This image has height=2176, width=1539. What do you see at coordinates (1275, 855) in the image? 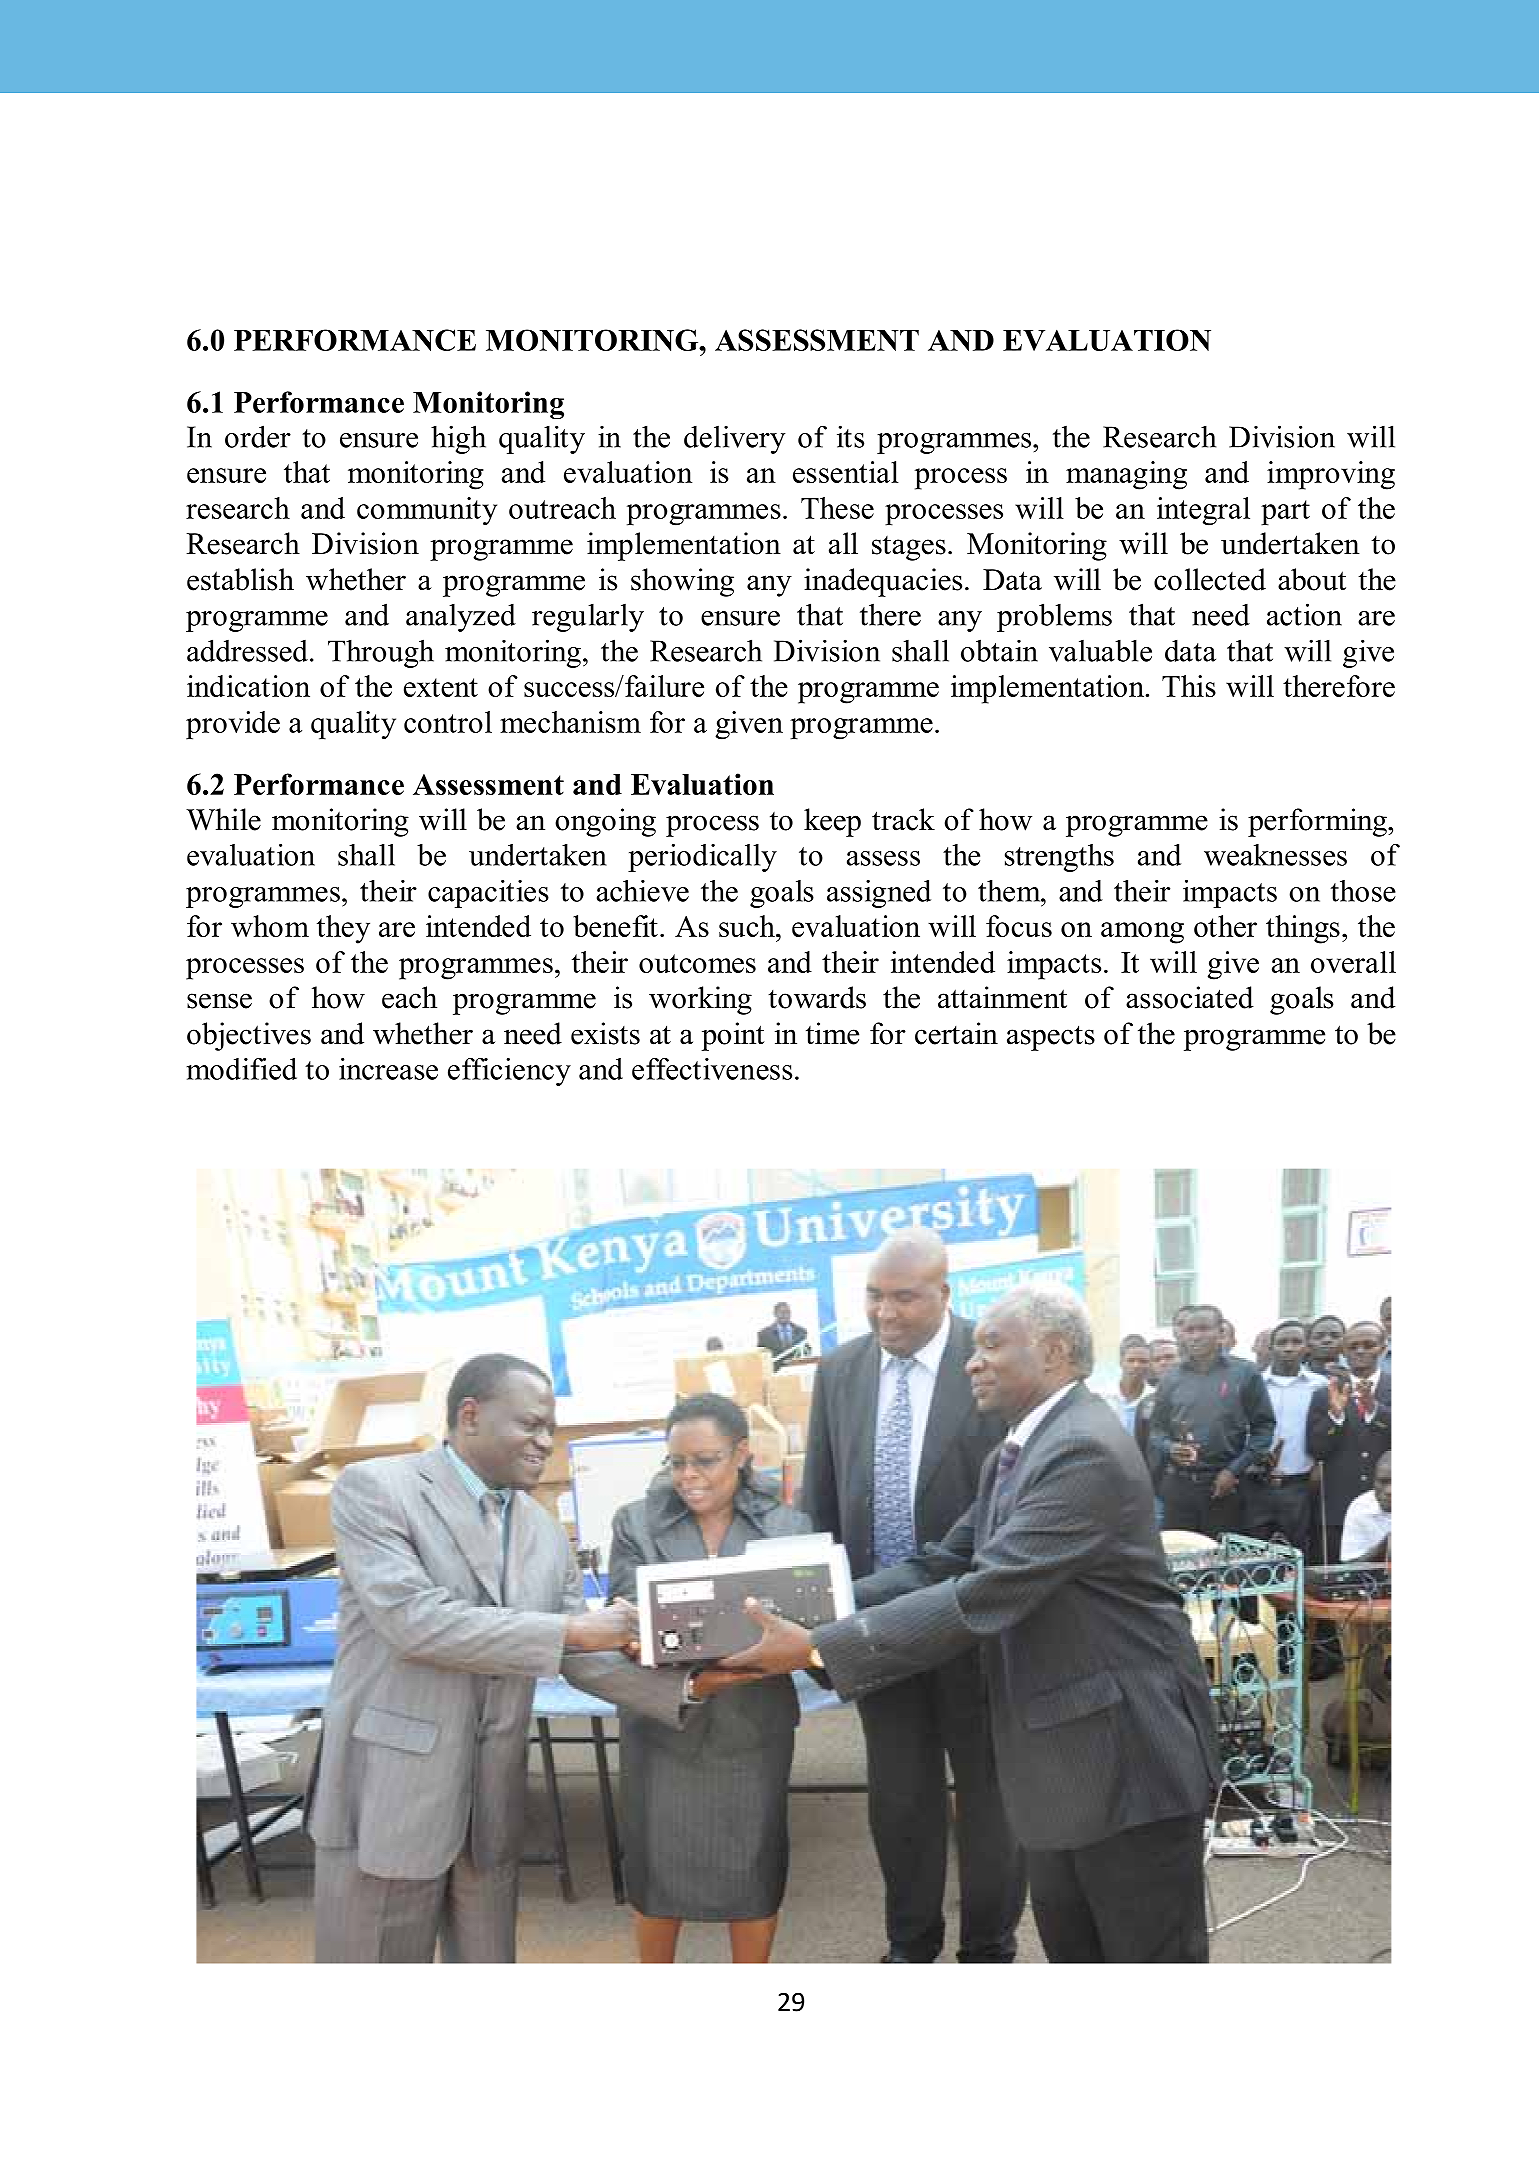
I see `weaknesses` at bounding box center [1275, 855].
